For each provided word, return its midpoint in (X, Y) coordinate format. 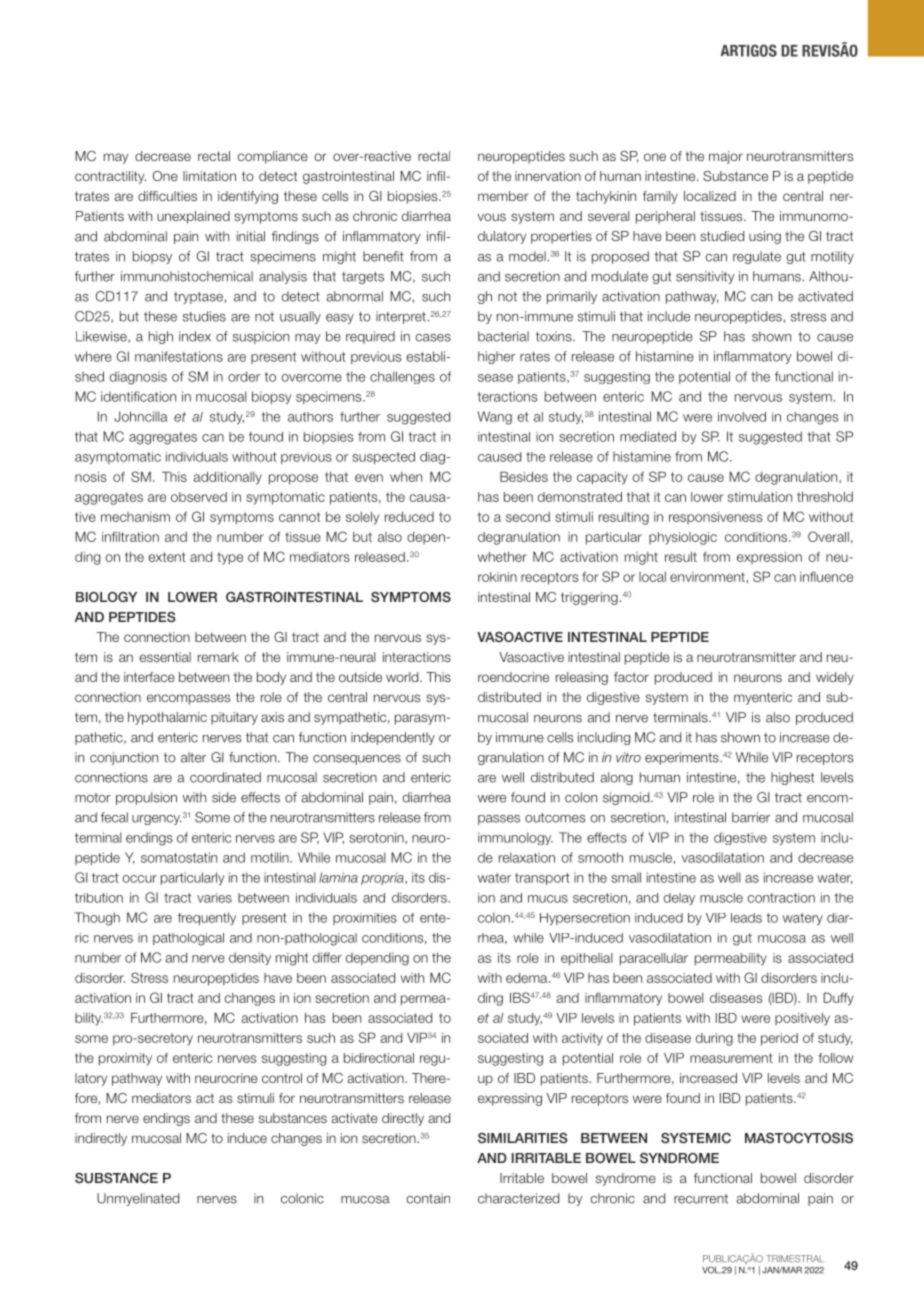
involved (742, 417)
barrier (751, 817)
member (503, 196)
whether (502, 557)
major (726, 157)
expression (769, 558)
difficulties (167, 196)
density (250, 958)
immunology (515, 838)
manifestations (179, 356)
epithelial (587, 959)
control (282, 1078)
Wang (494, 418)
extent (167, 557)
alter (193, 757)
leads (746, 918)
